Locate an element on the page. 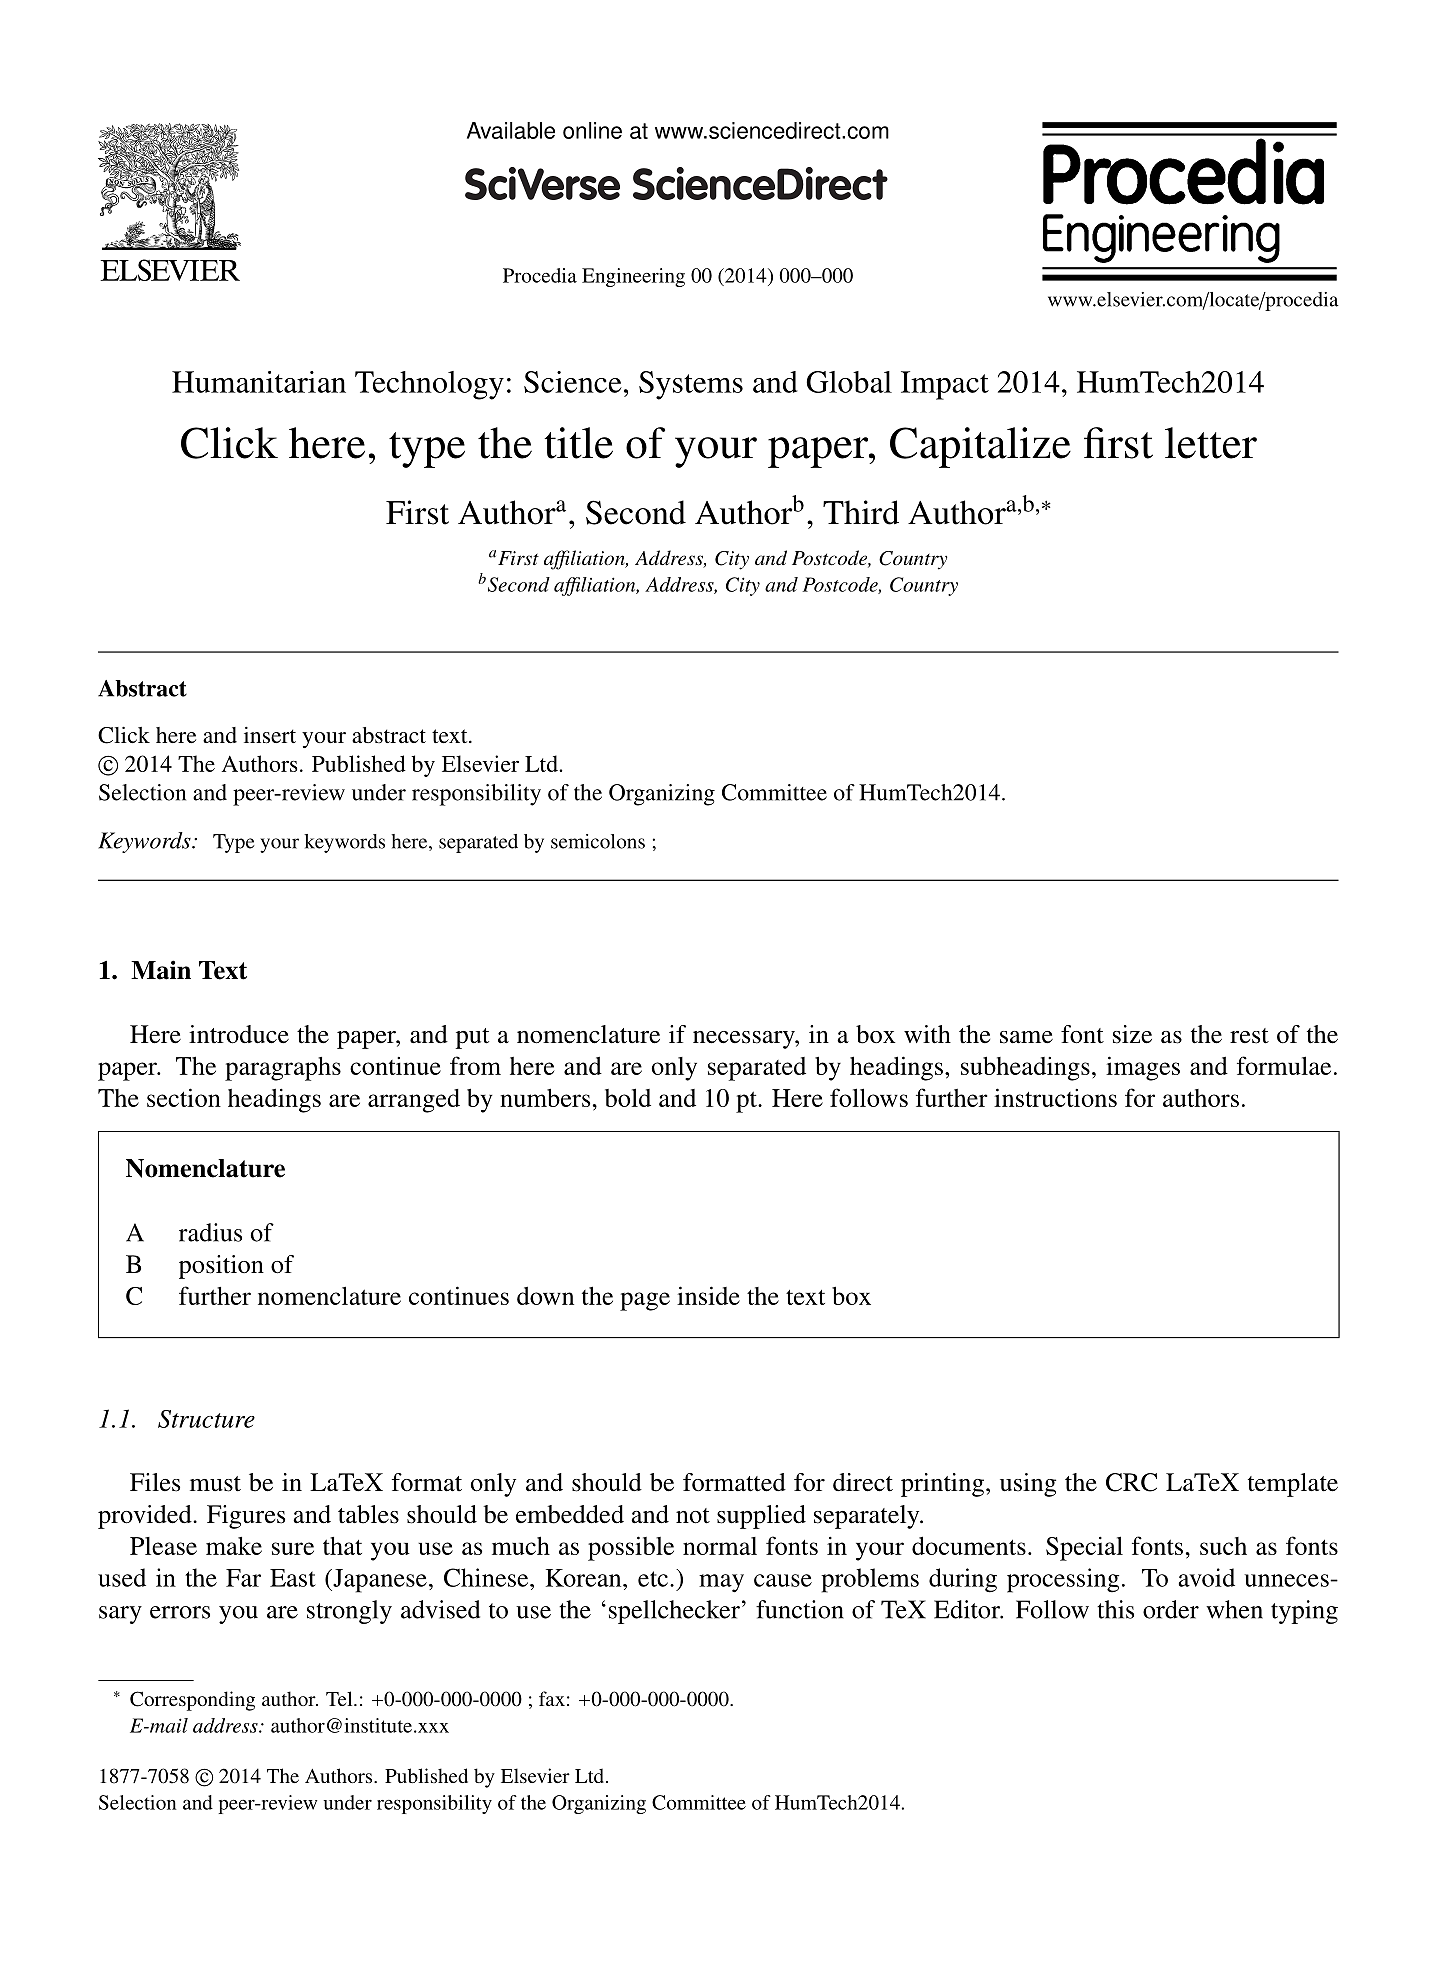  spellchecker is located at coordinates (674, 1612).
